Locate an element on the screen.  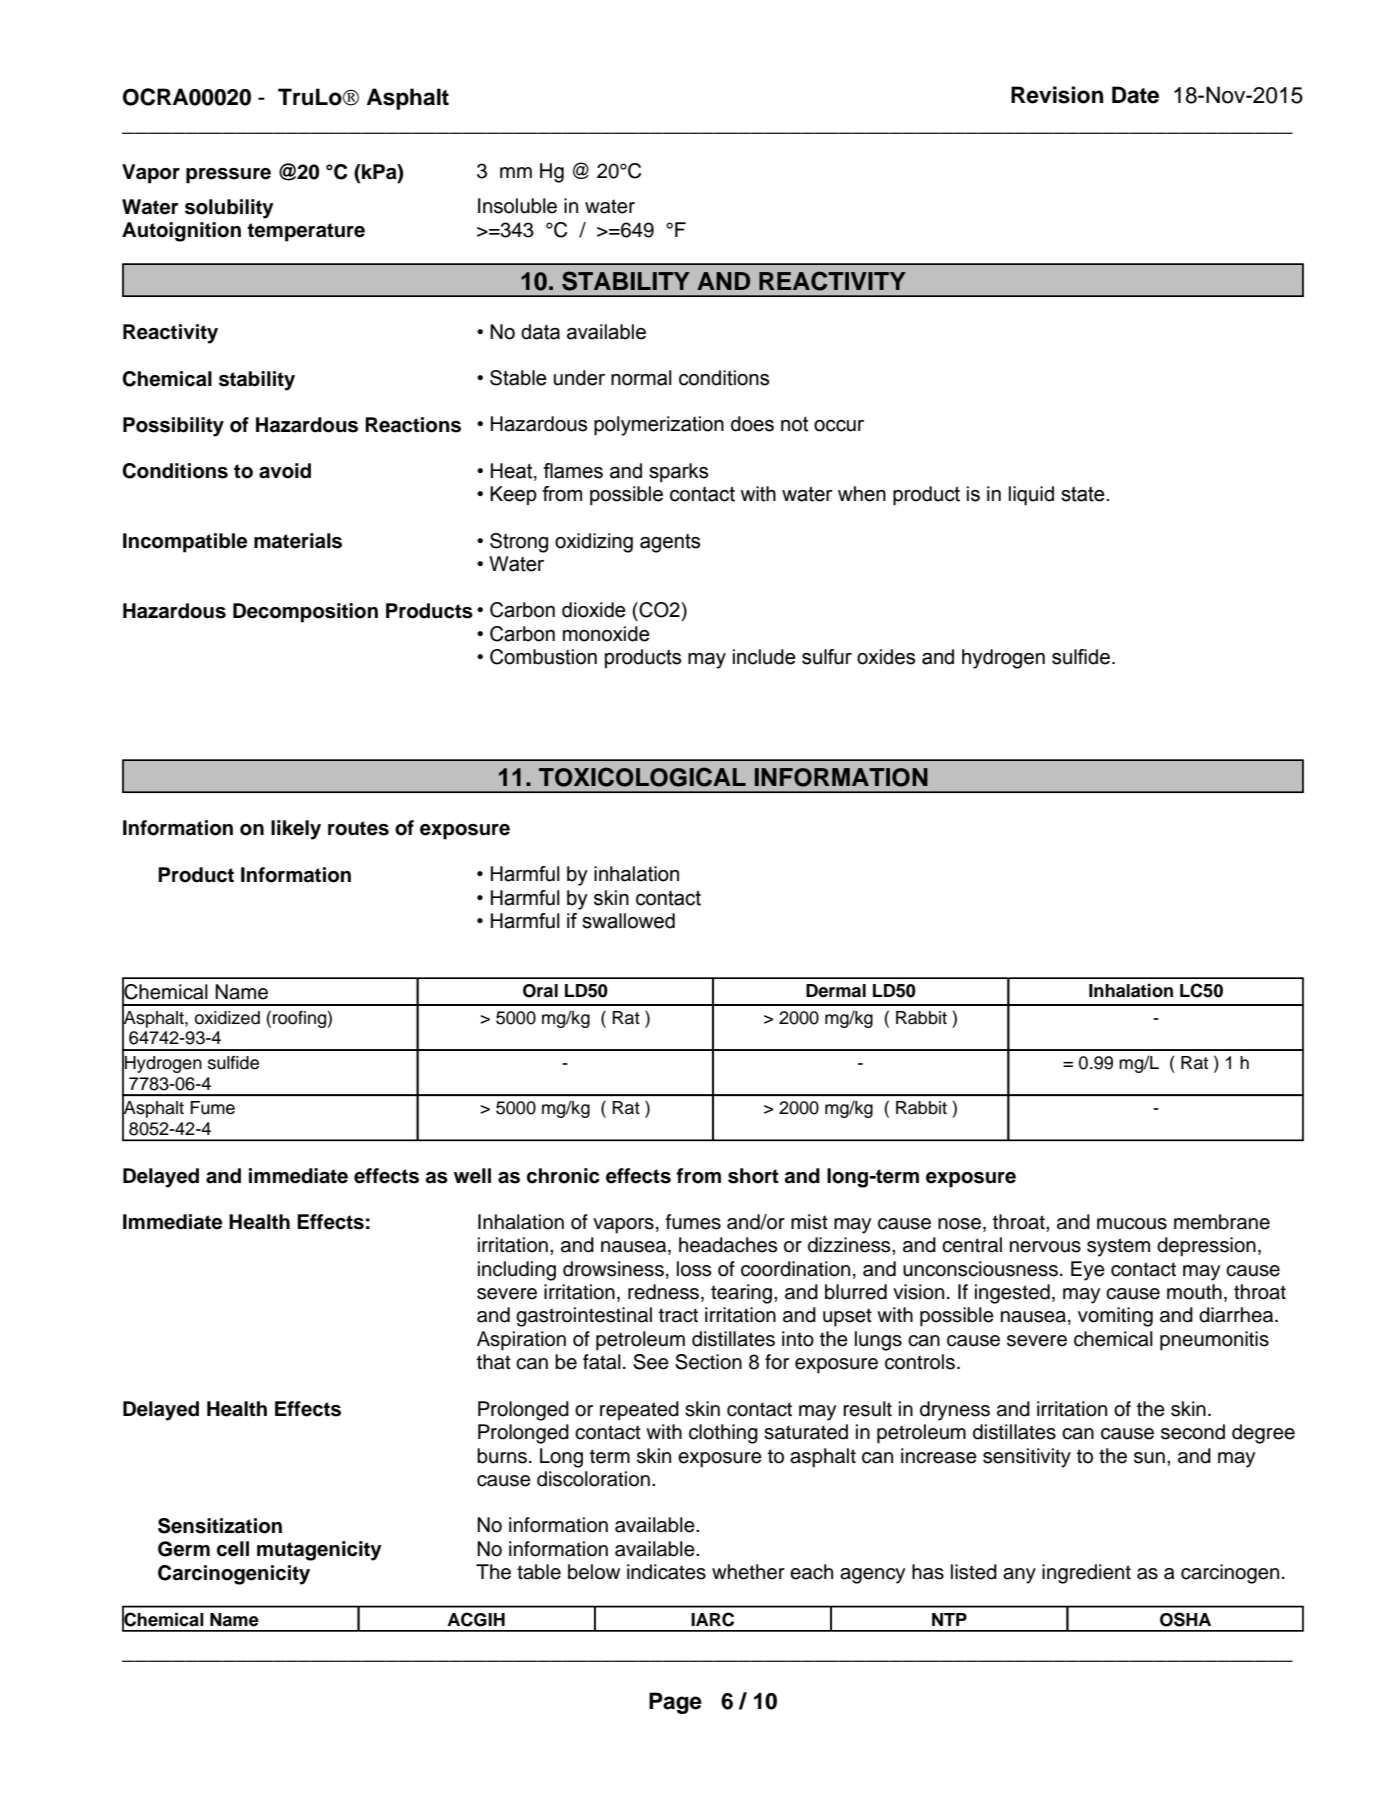
pressure is located at coordinates (228, 176).
